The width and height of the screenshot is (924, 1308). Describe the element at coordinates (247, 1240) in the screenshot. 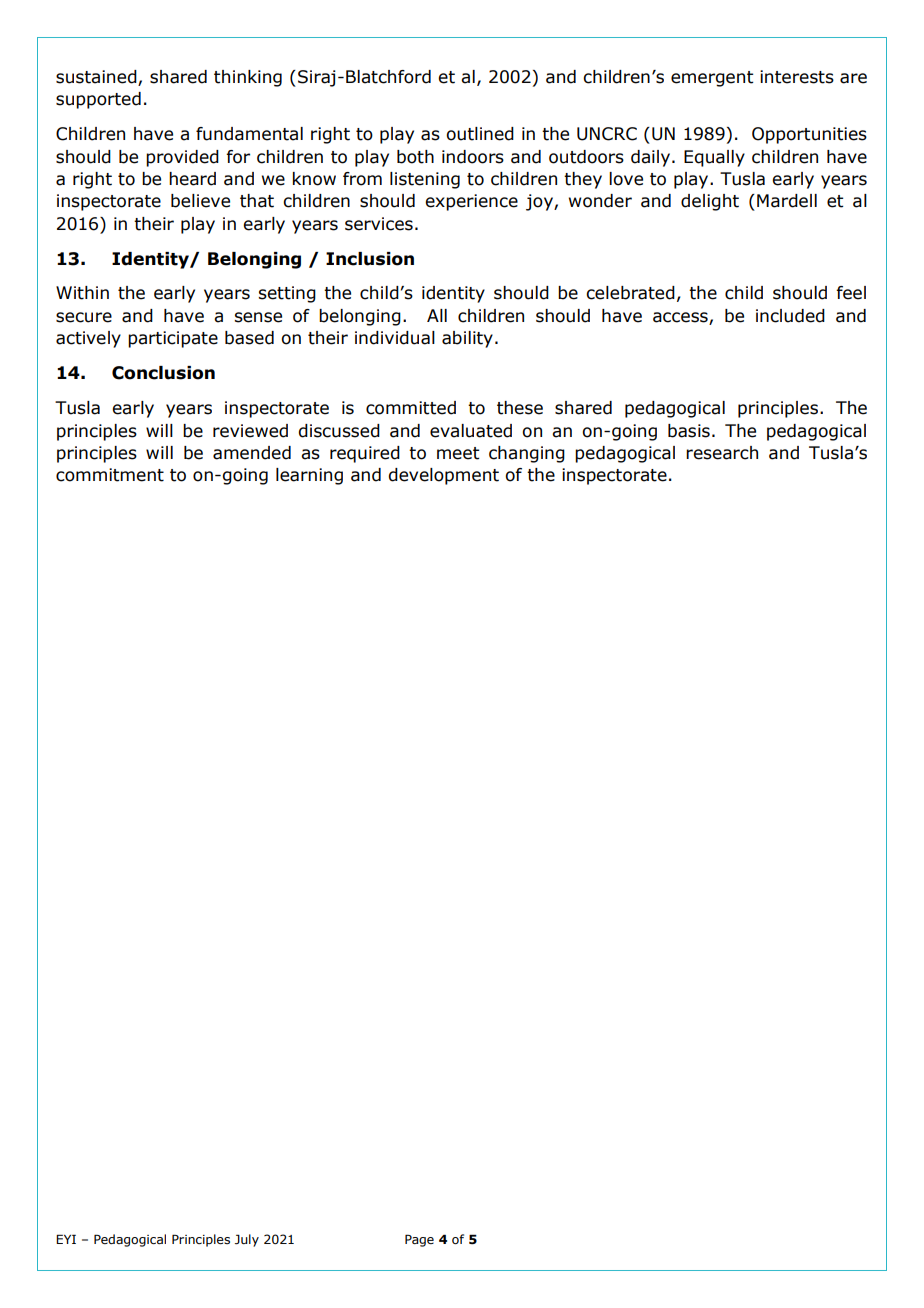

I see `July` at that location.
